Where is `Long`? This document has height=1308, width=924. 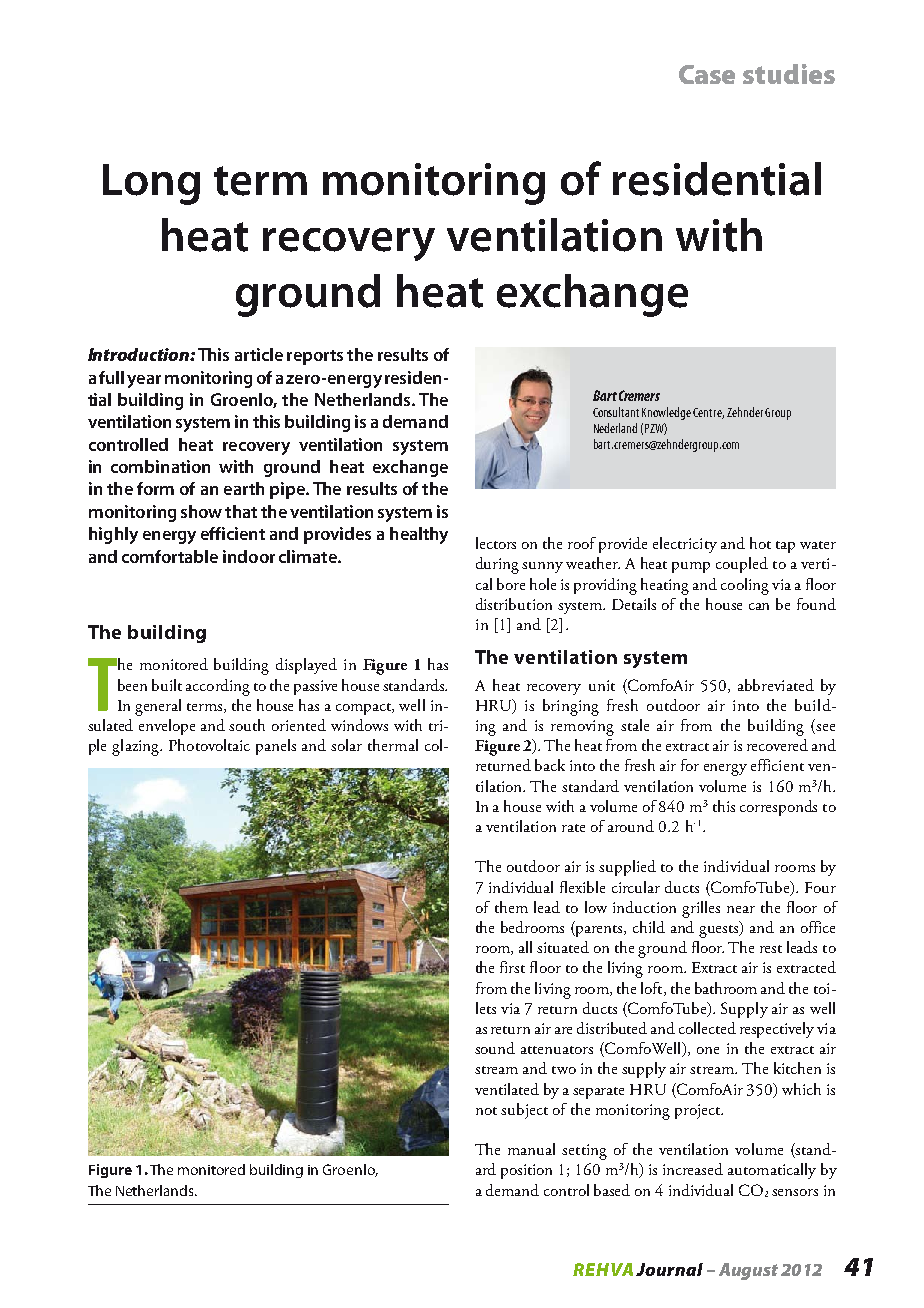 Long is located at coordinates (151, 184).
